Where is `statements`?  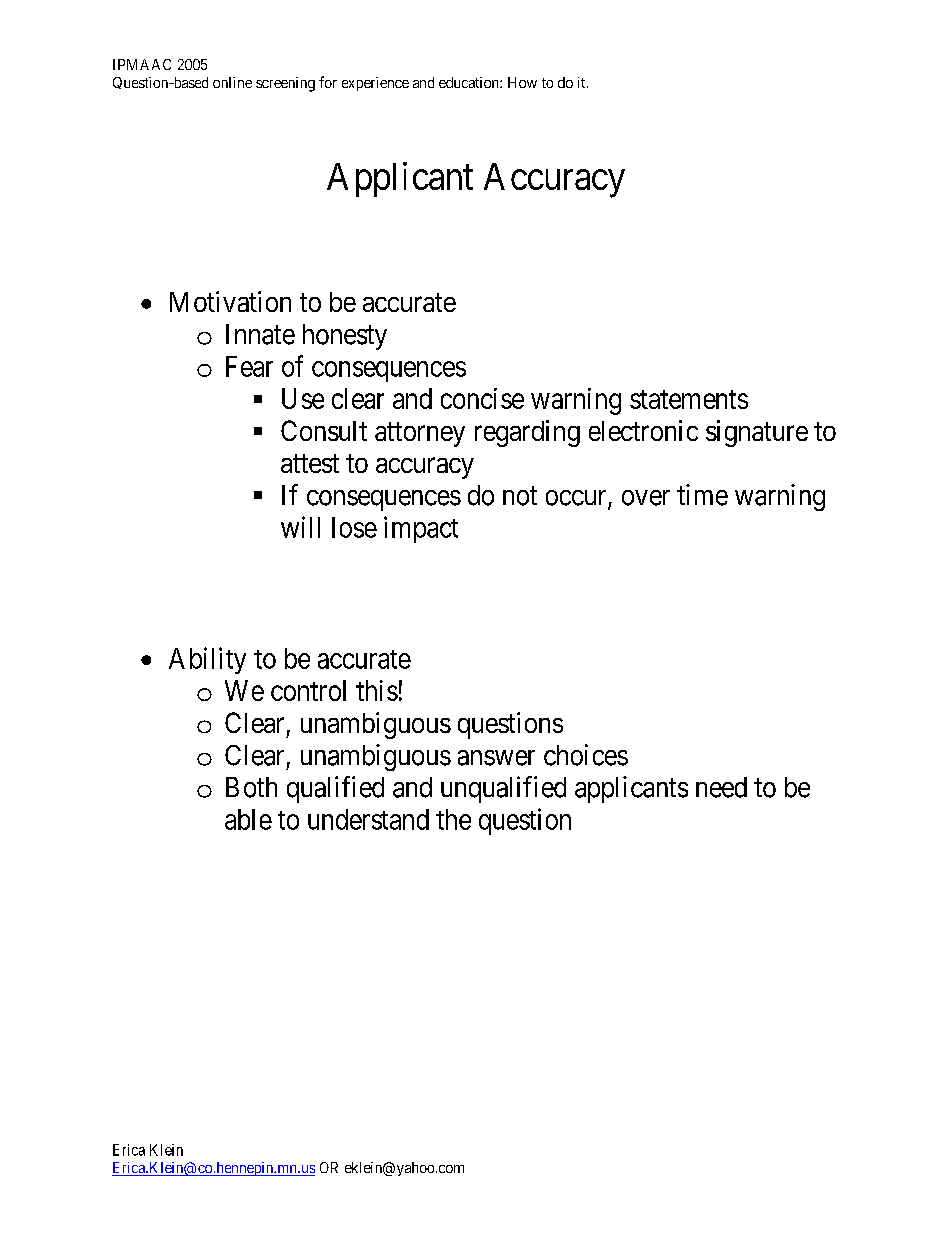
statements is located at coordinates (689, 399).
